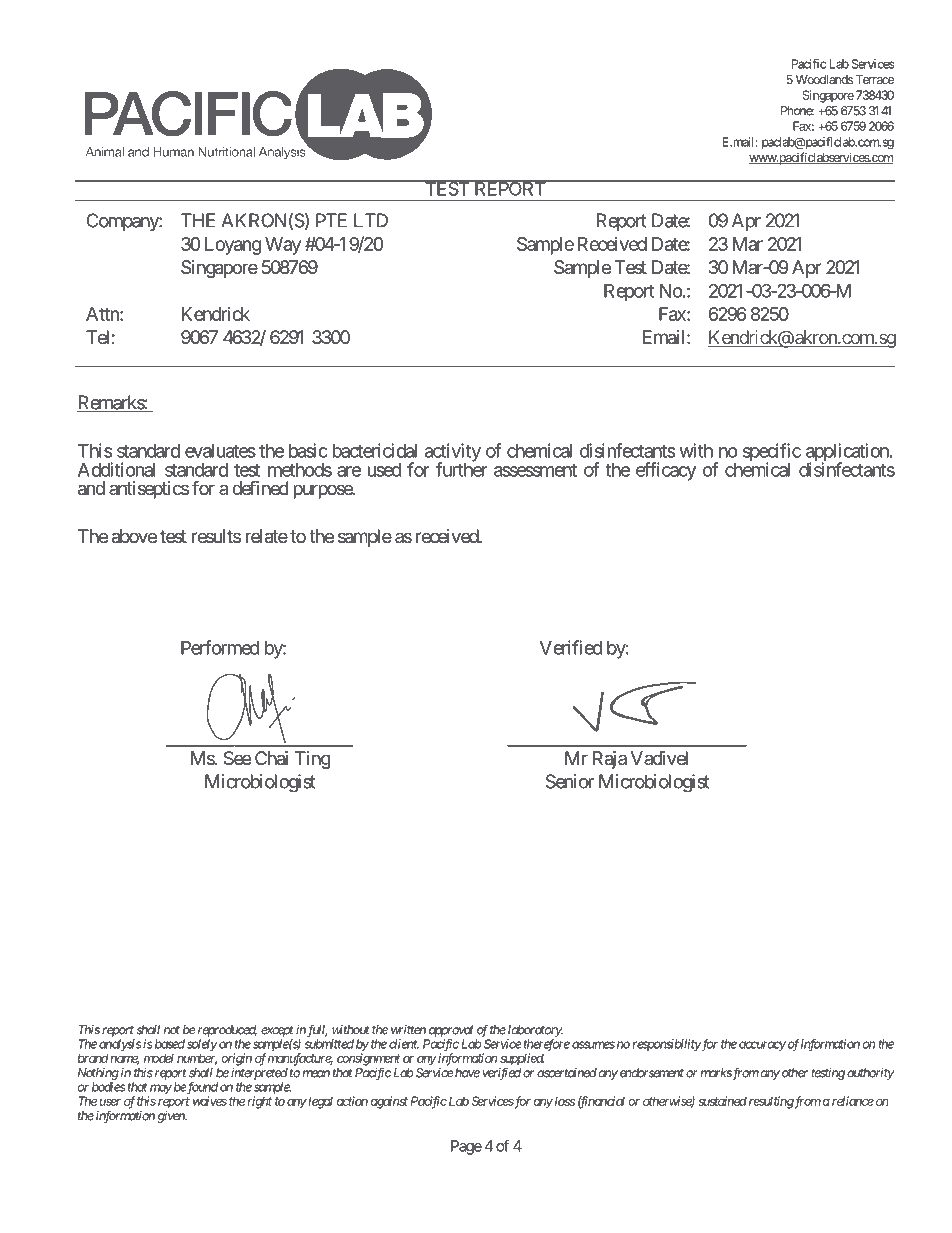  What do you see at coordinates (197, 1059) in the document?
I see `number` at bounding box center [197, 1059].
